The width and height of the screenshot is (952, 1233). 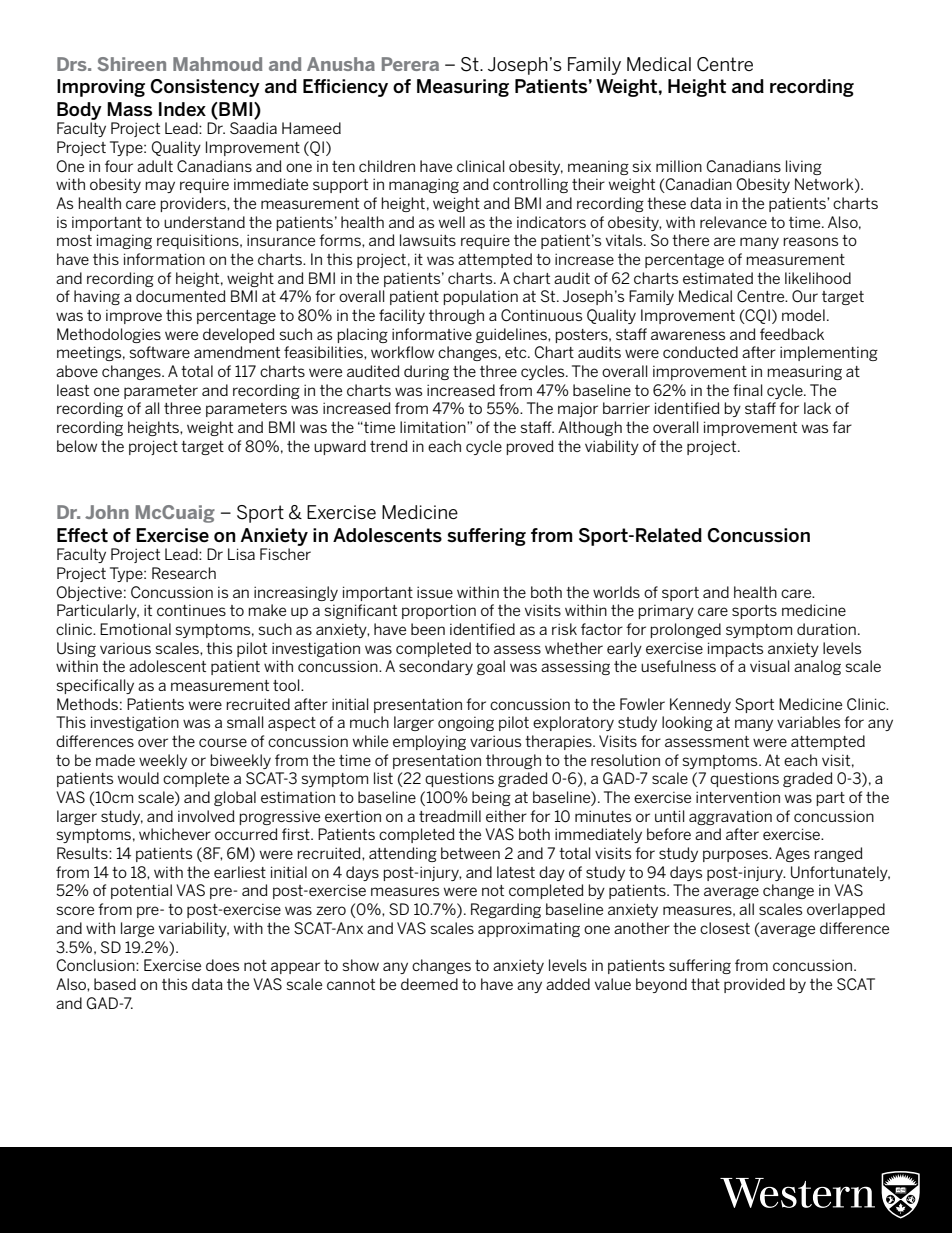 What do you see at coordinates (222, 965) in the screenshot?
I see `does` at bounding box center [222, 965].
